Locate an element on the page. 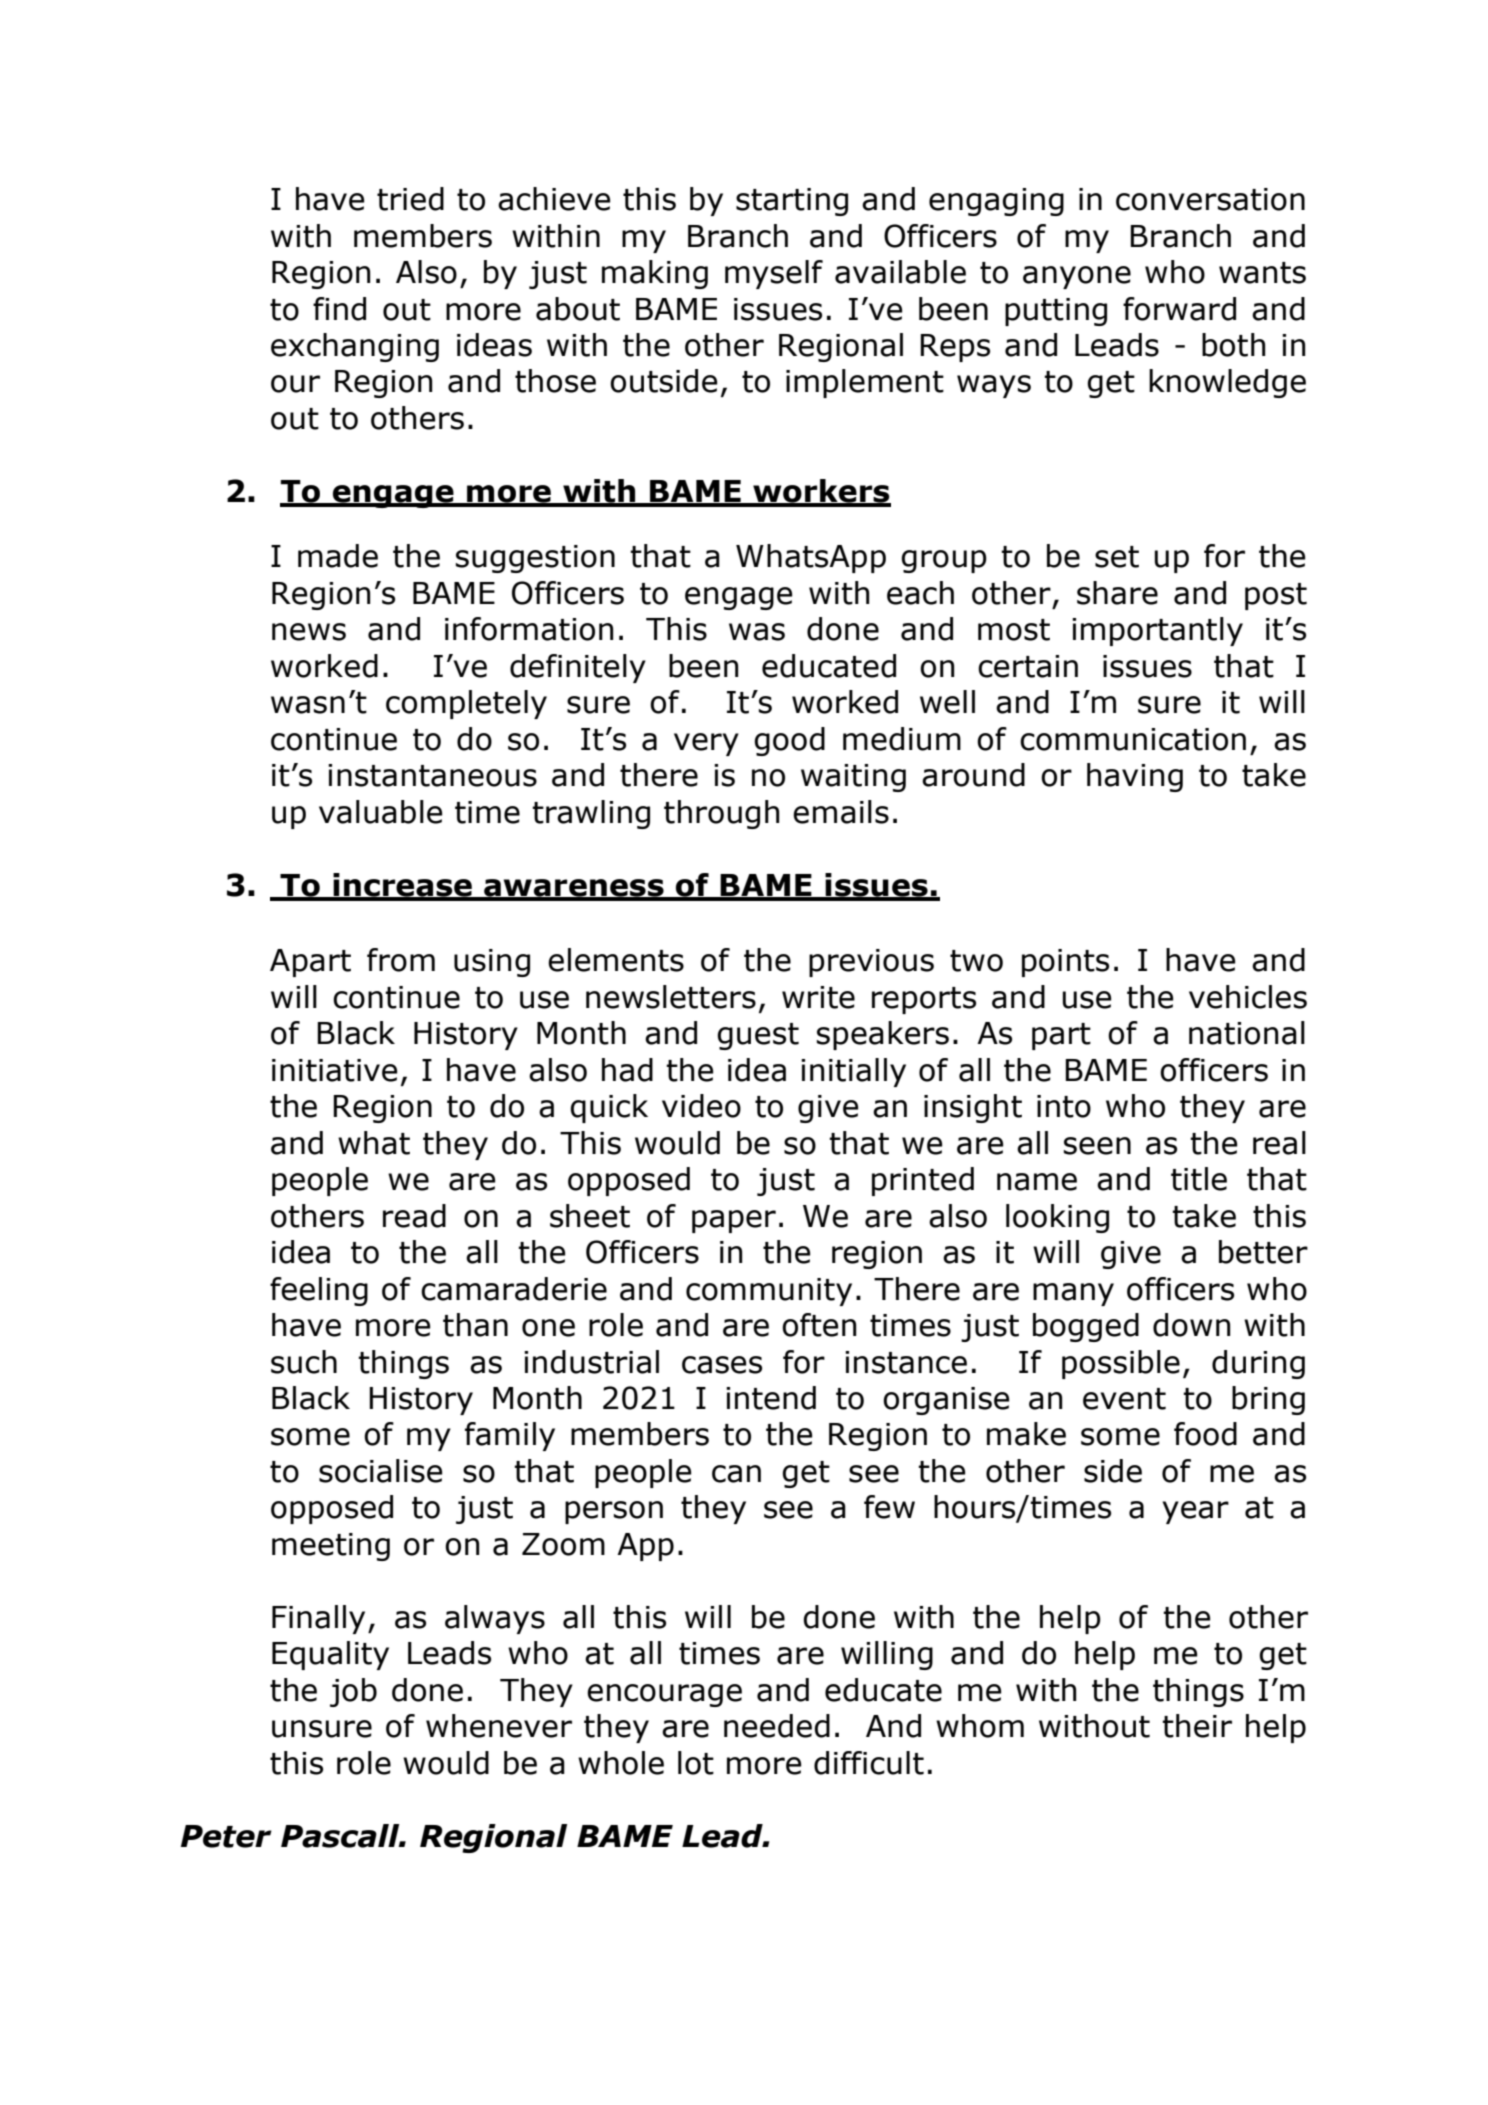  initiative is located at coordinates (335, 1070).
